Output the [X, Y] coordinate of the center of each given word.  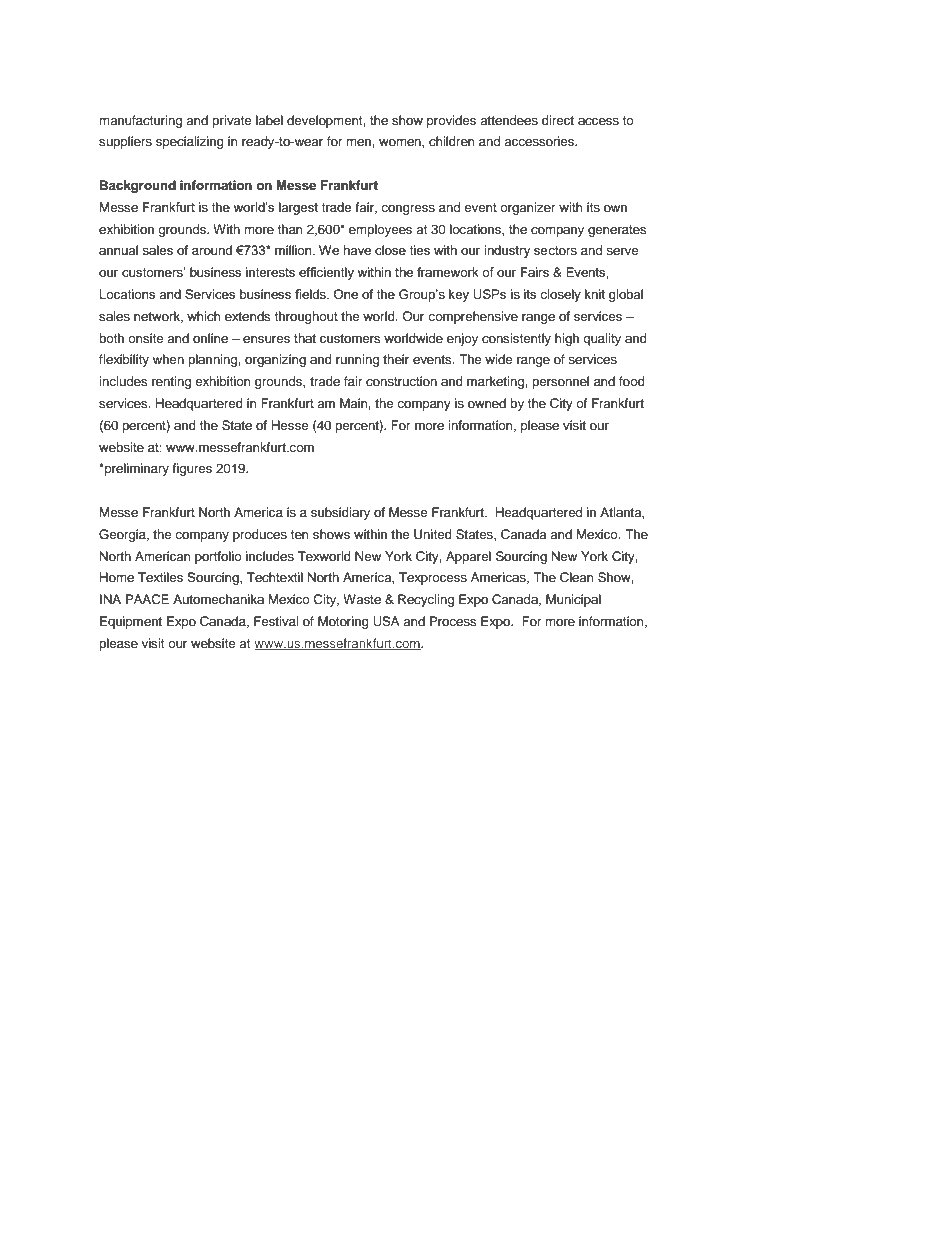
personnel [560, 382]
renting [171, 382]
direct [558, 120]
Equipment [131, 622]
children [452, 141]
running [357, 360]
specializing [190, 142]
